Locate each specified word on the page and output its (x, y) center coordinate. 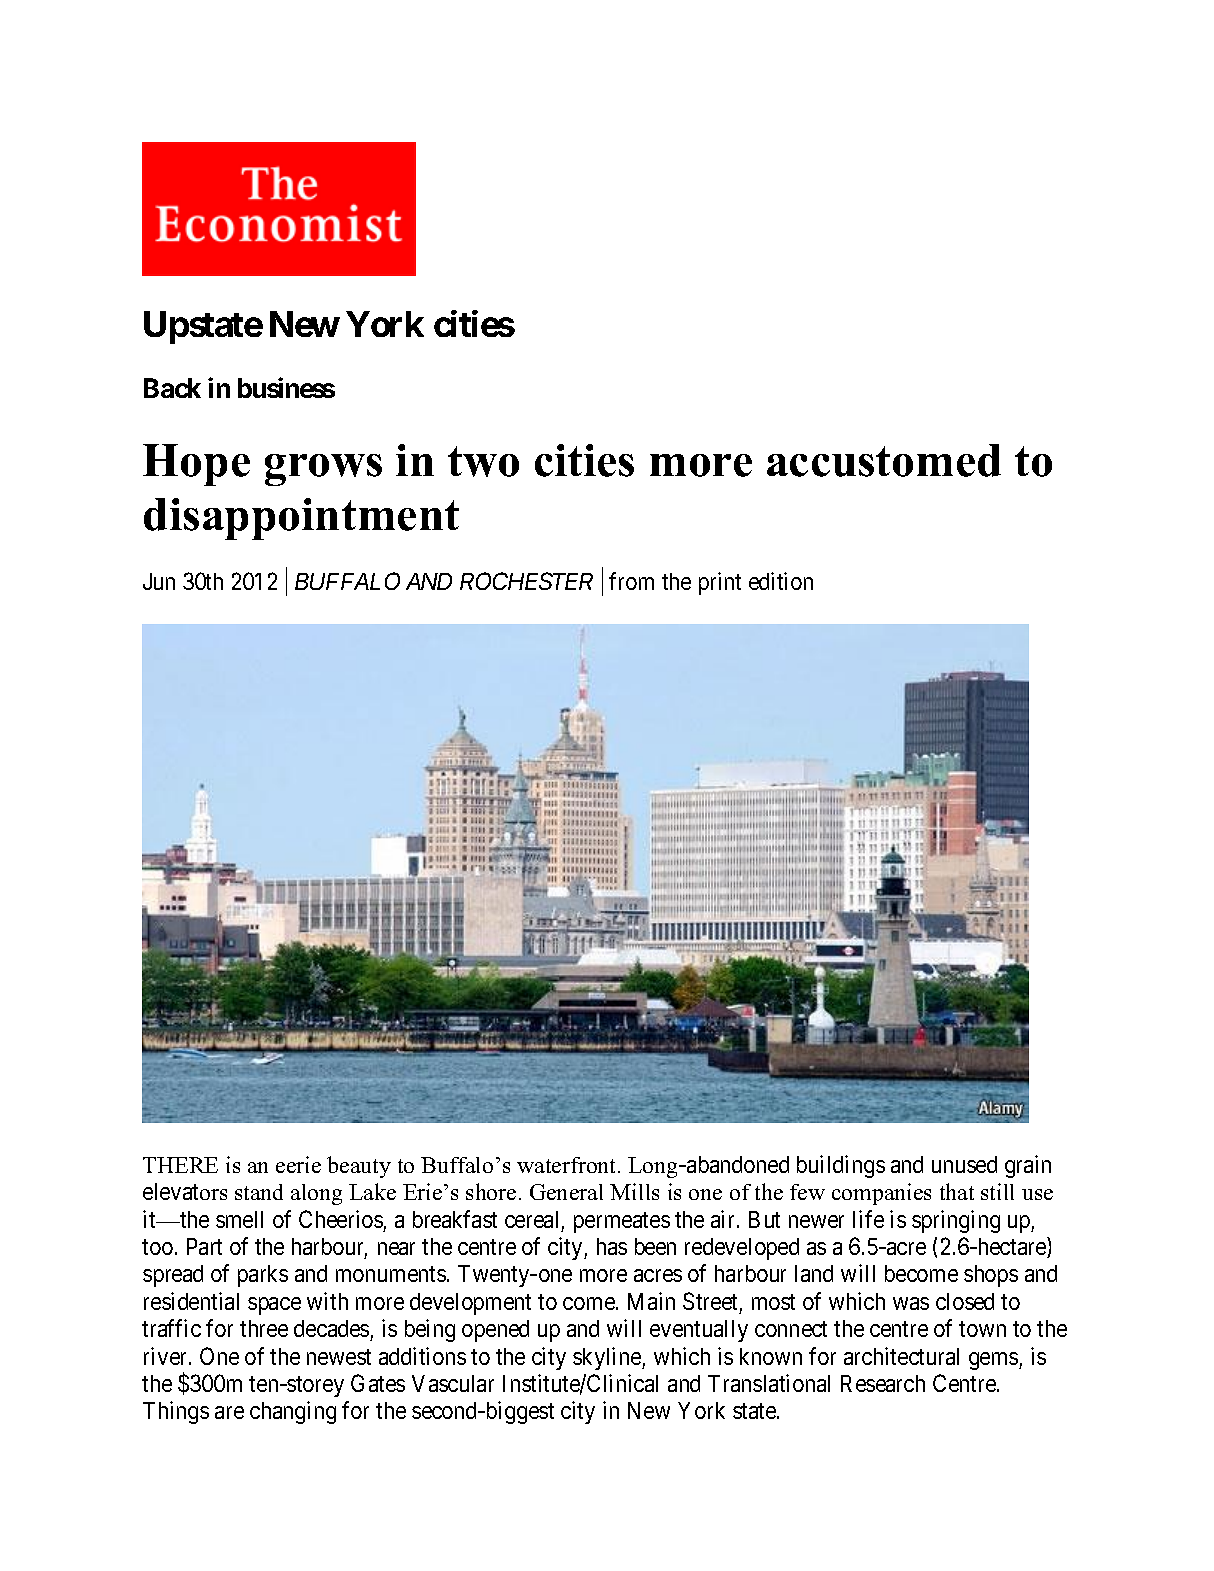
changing (293, 1412)
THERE (180, 1165)
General (566, 1192)
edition (781, 581)
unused (964, 1164)
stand (259, 1192)
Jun (159, 581)
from (631, 581)
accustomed (884, 460)
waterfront (568, 1165)
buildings (841, 1166)
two (483, 461)
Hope (196, 465)
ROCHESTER (526, 581)
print (720, 583)
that (957, 1191)
